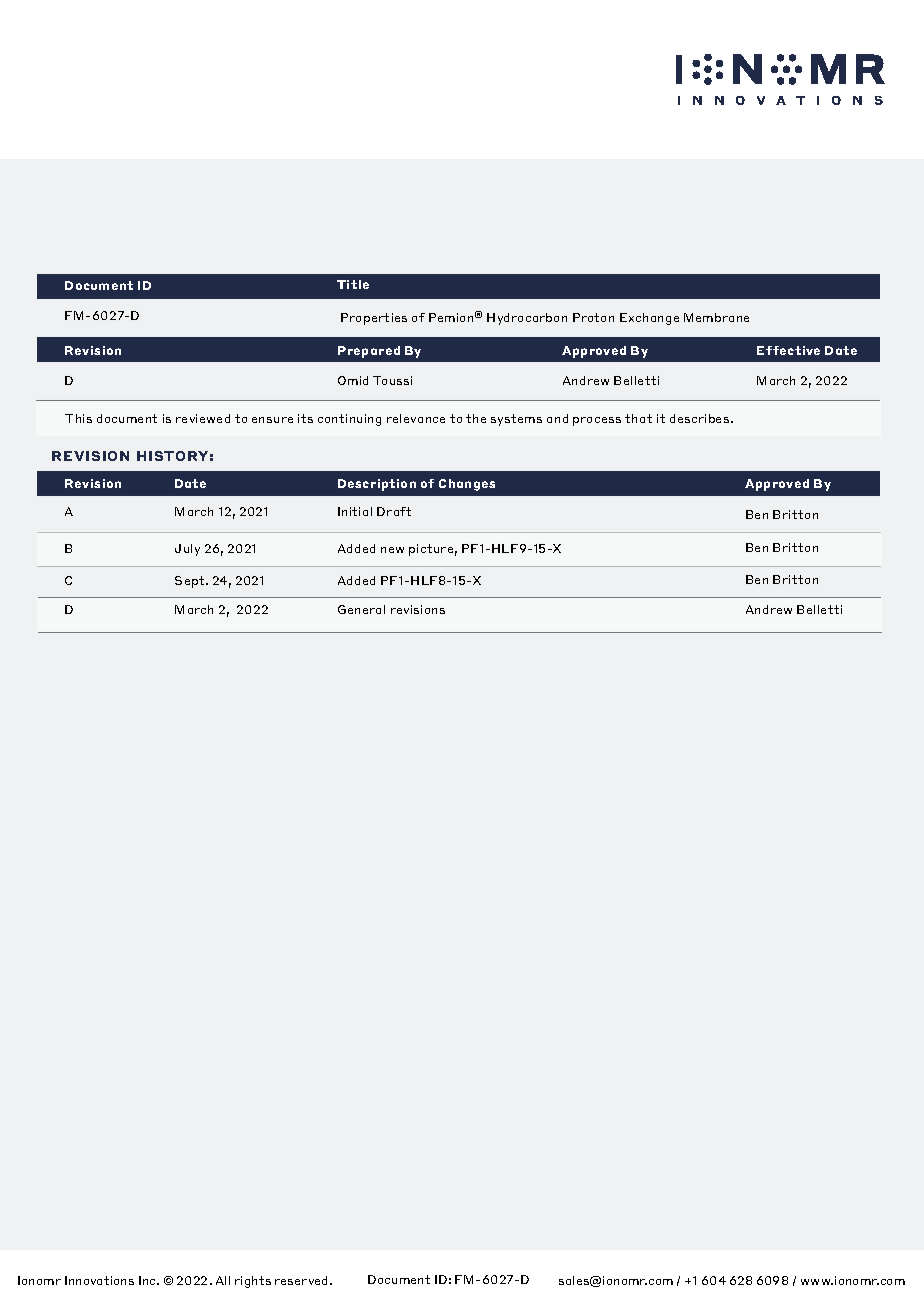 The image size is (924, 1308). What do you see at coordinates (253, 1282) in the page?
I see `rights` at bounding box center [253, 1282].
